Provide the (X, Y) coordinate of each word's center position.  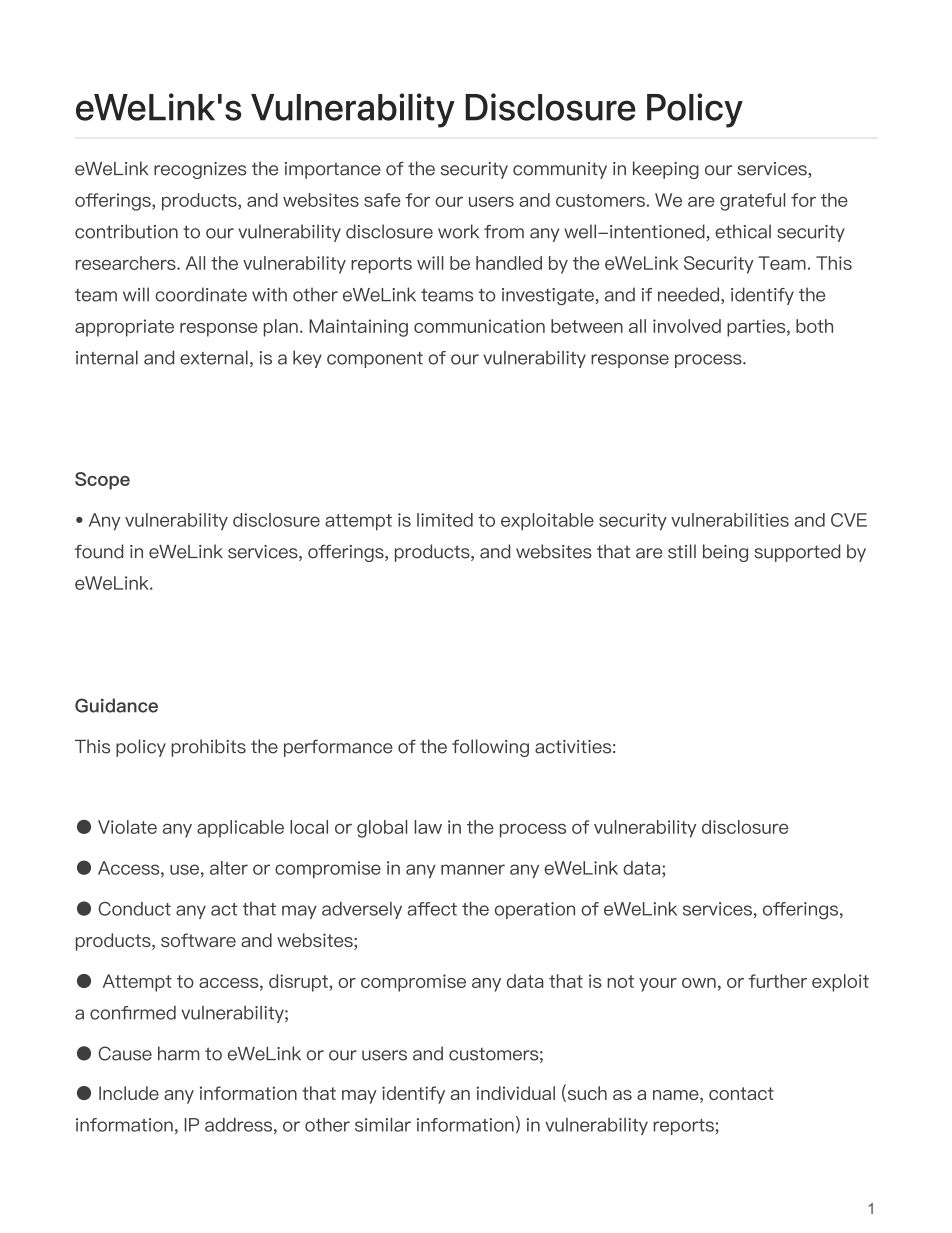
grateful (752, 202)
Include (129, 1093)
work (458, 231)
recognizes (200, 170)
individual (516, 1093)
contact (741, 1093)
